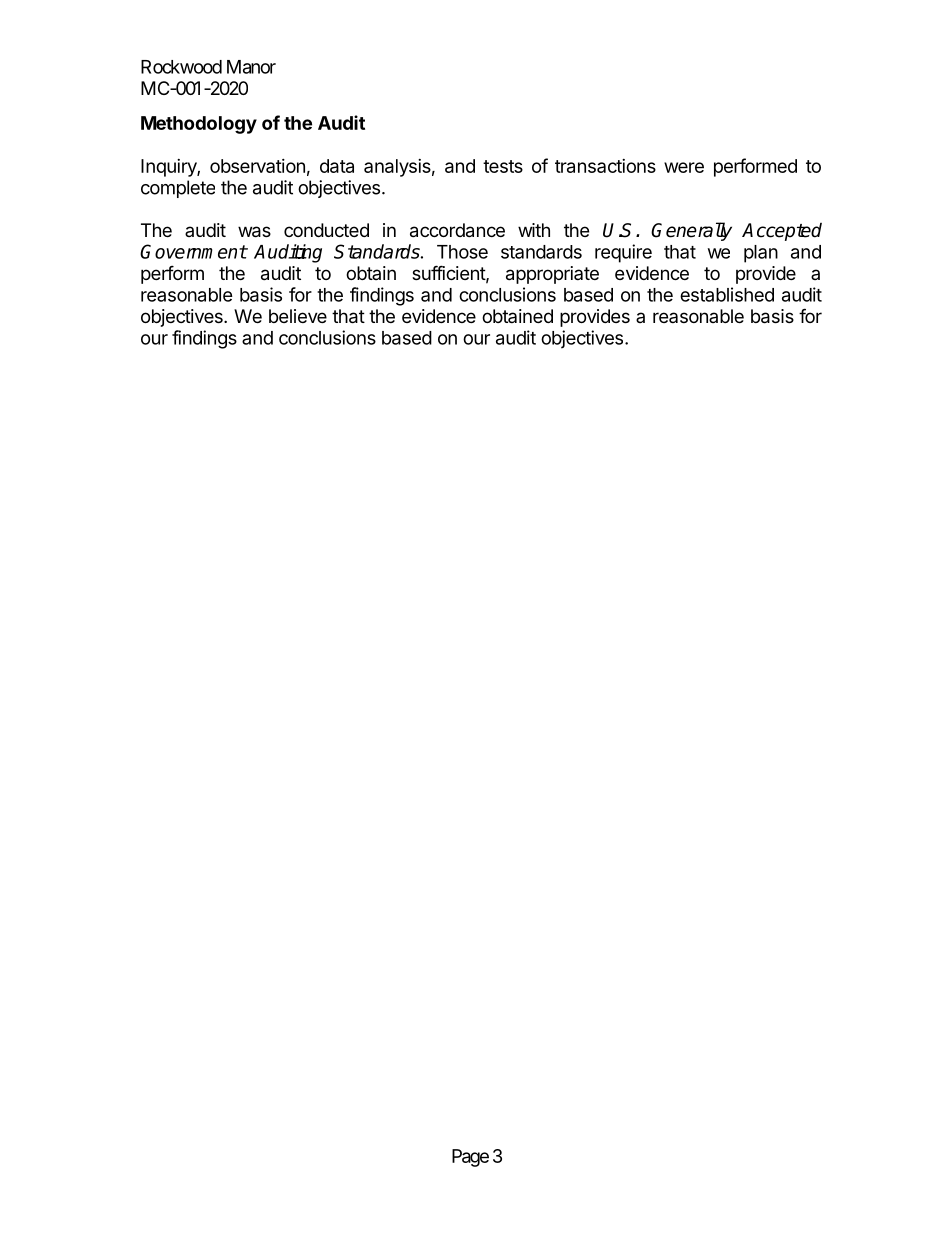  I want to click on were, so click(684, 167).
